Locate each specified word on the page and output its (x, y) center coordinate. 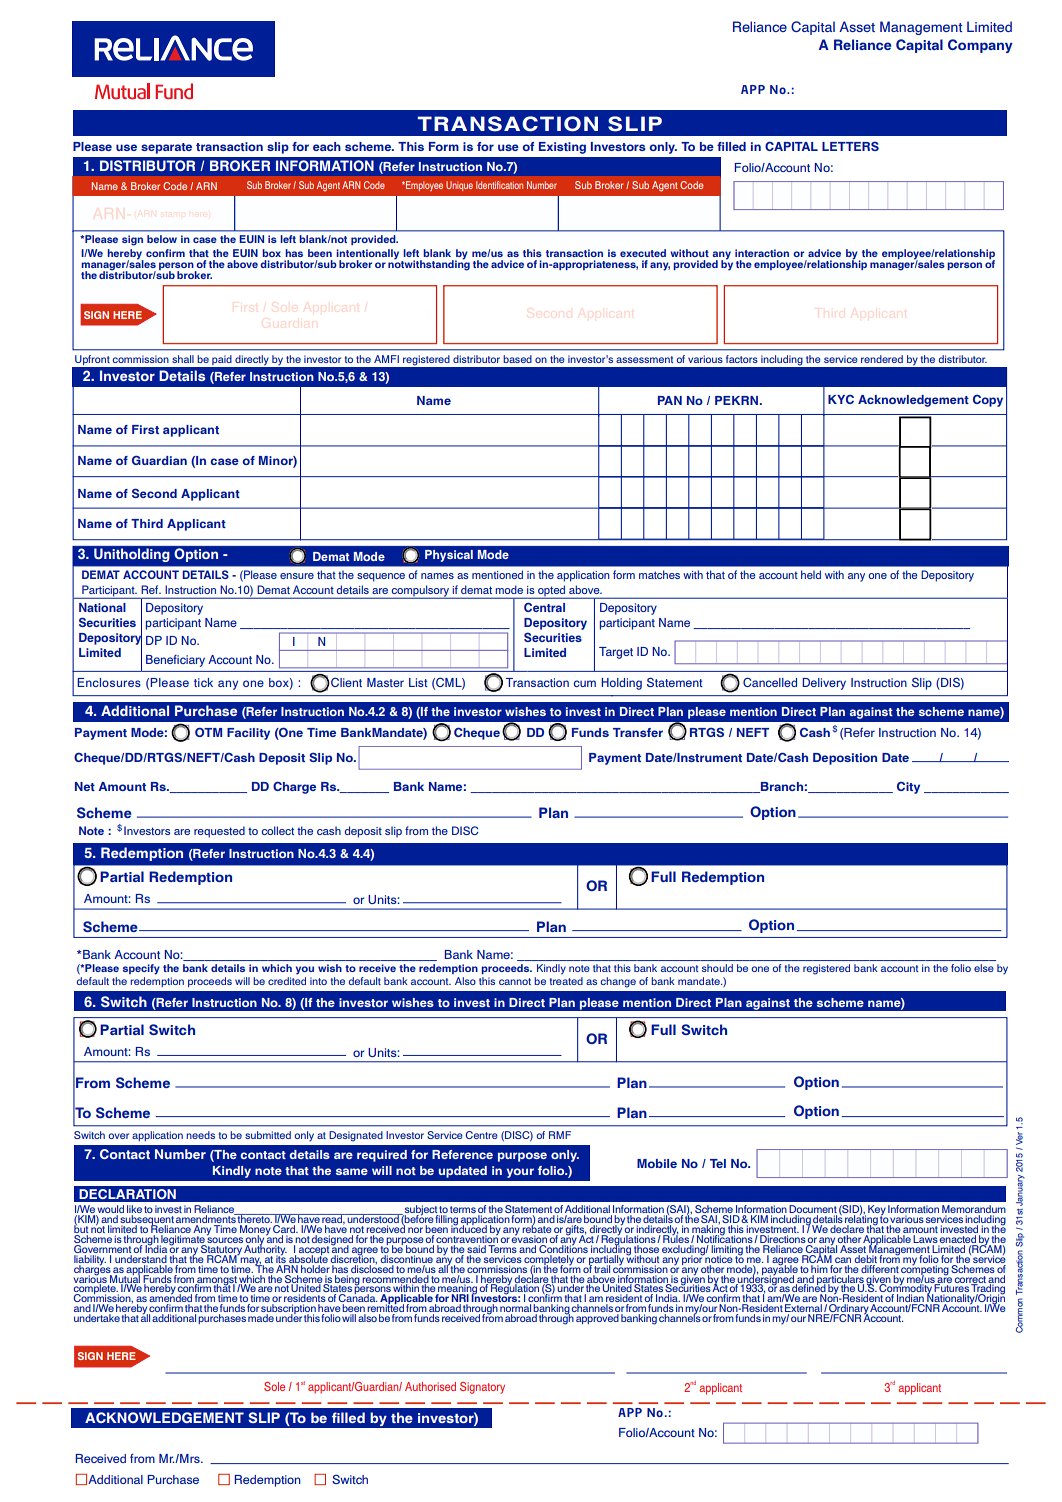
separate (166, 148)
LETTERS (850, 146)
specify (141, 969)
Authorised (430, 1386)
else (984, 968)
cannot (515, 981)
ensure (297, 576)
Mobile (657, 1163)
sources (225, 1239)
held (811, 574)
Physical (449, 556)
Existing (562, 148)
